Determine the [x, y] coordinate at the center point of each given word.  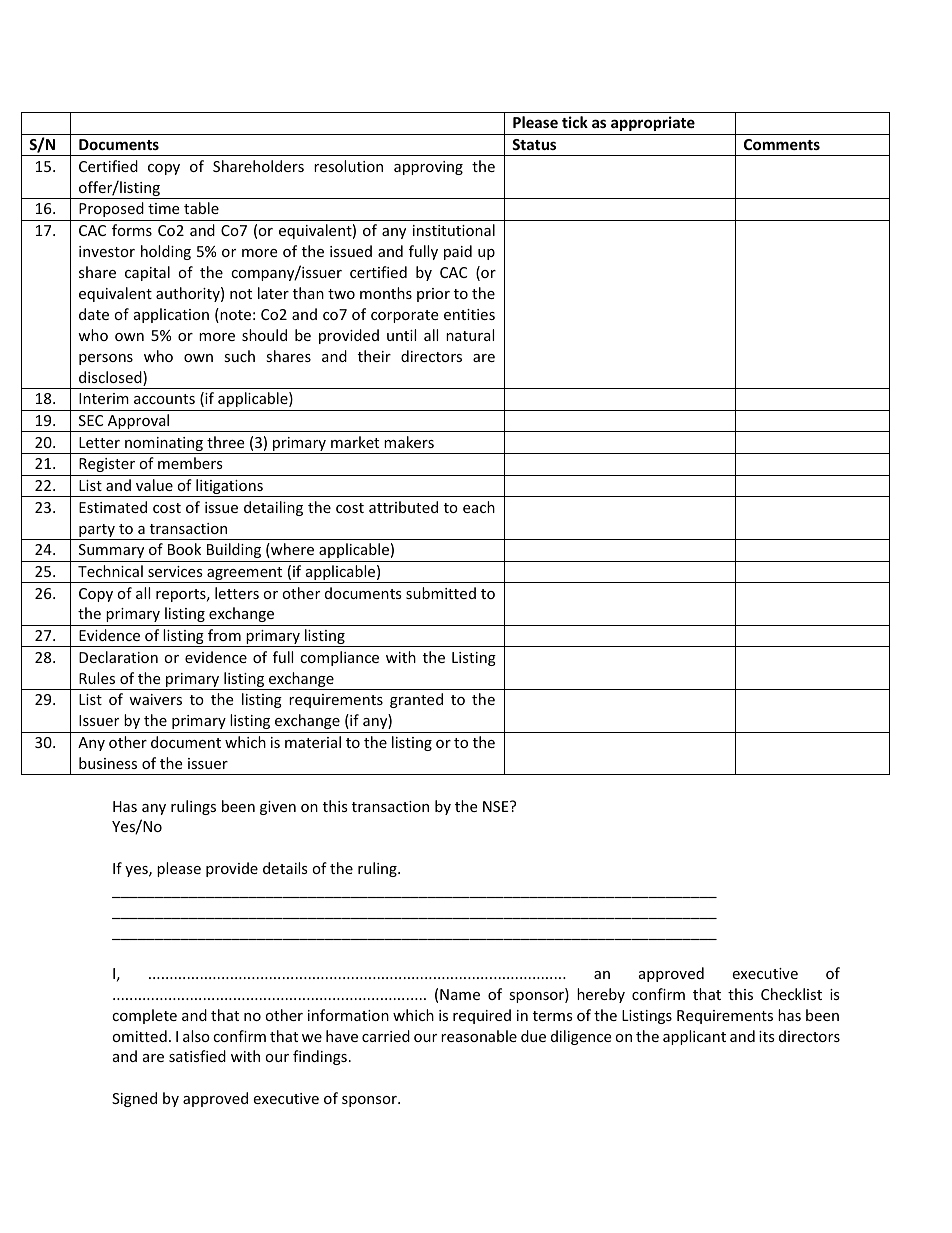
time [163, 208]
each [479, 507]
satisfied [197, 1056]
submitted [441, 593]
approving [428, 168]
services [175, 571]
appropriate [653, 123]
